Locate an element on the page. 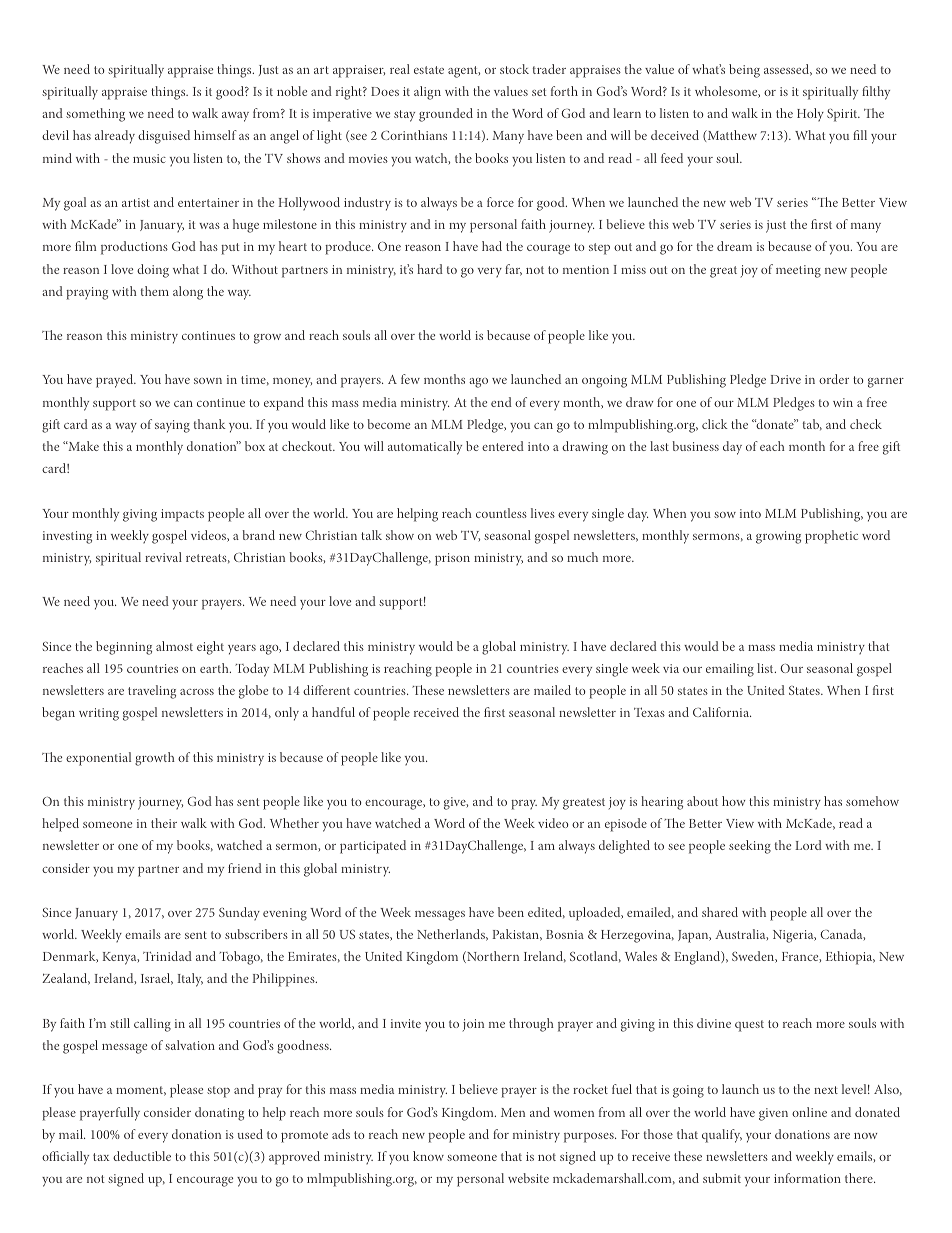  deductible is located at coordinates (142, 1156).
